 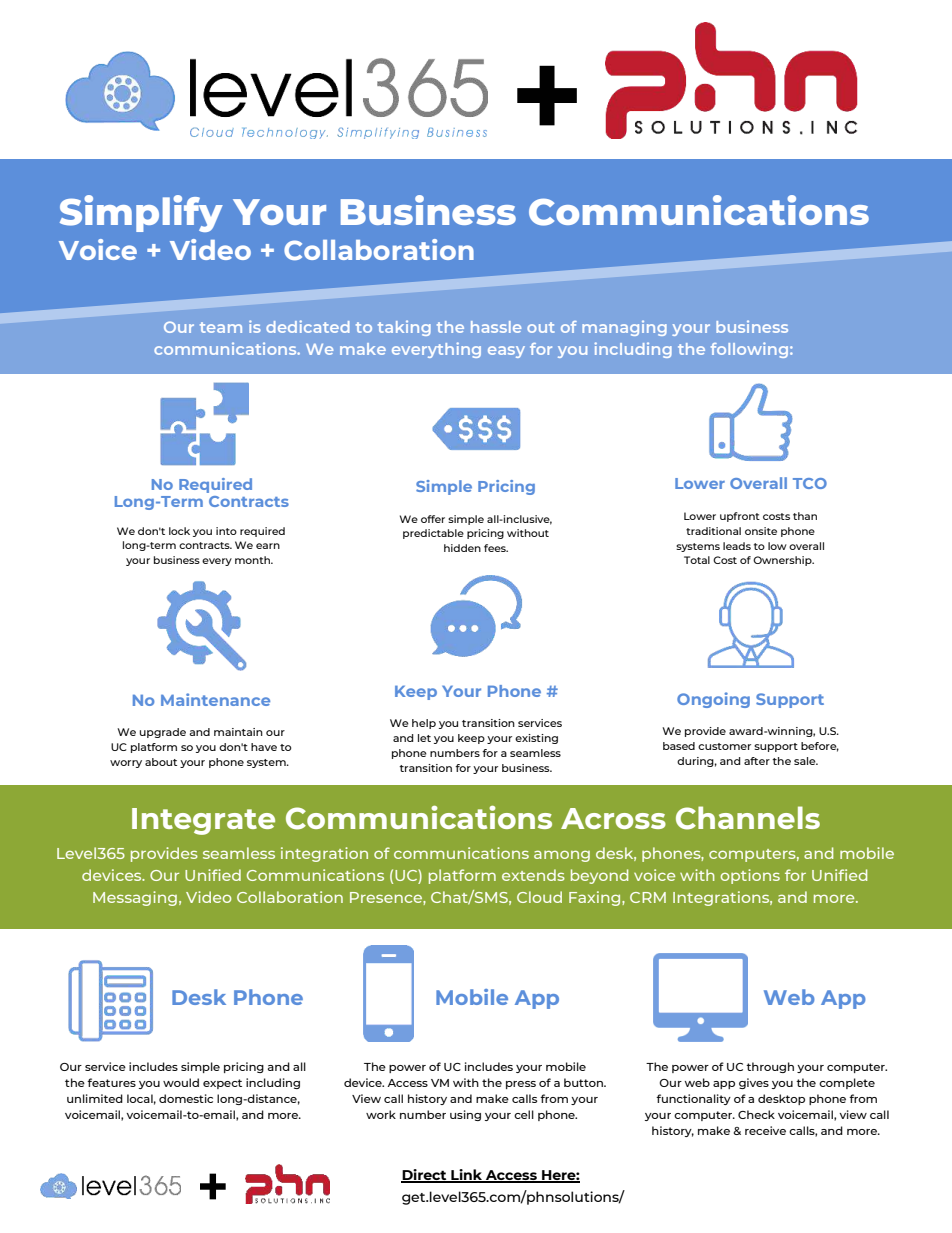 What do you see at coordinates (424, 724) in the screenshot?
I see `help` at bounding box center [424, 724].
